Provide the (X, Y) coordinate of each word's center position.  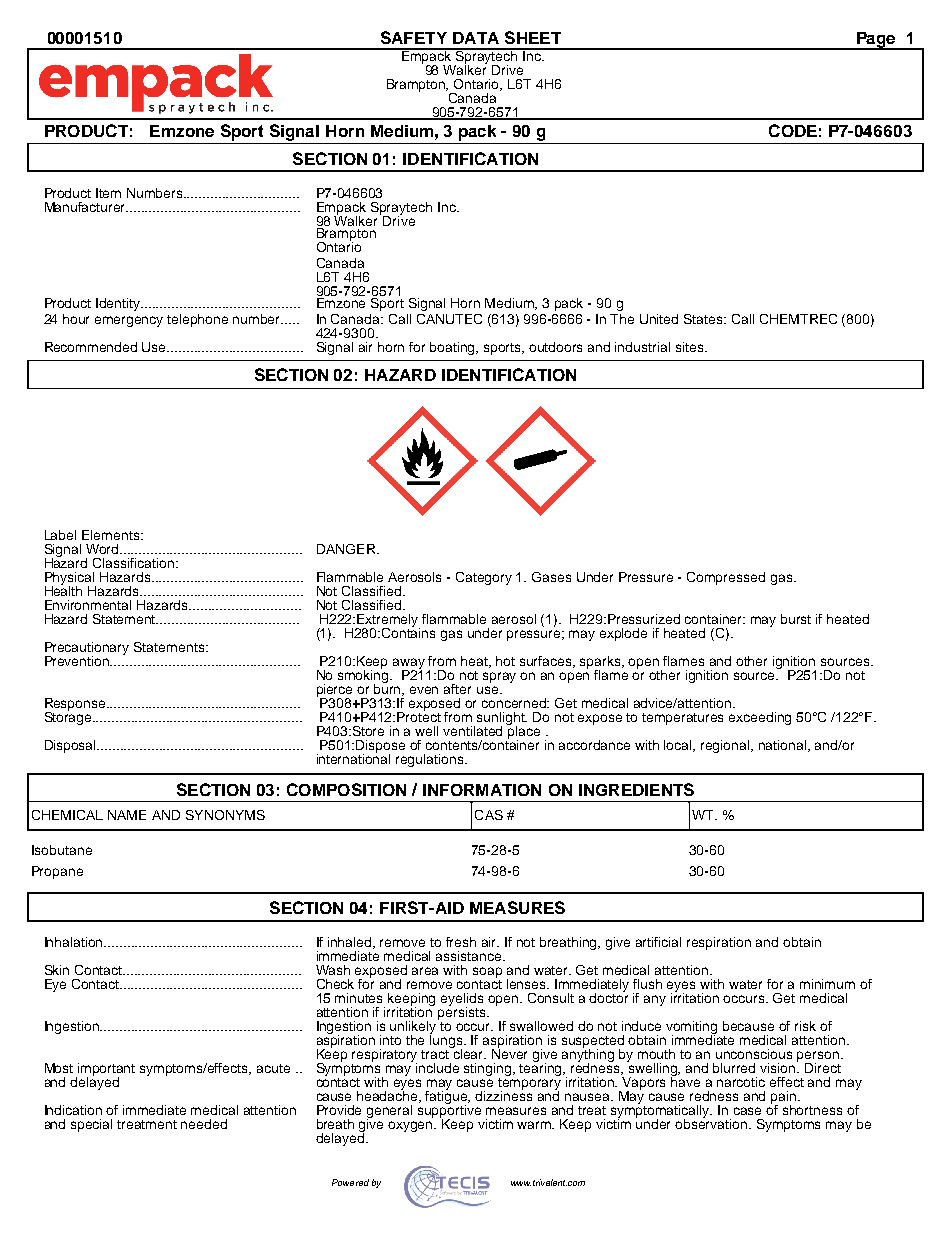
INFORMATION (482, 790)
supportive (449, 1111)
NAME (127, 815)
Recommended (91, 347)
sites (691, 347)
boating (454, 348)
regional (726, 746)
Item (108, 193)
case (747, 1111)
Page (876, 41)
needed (204, 1124)
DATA (476, 38)
